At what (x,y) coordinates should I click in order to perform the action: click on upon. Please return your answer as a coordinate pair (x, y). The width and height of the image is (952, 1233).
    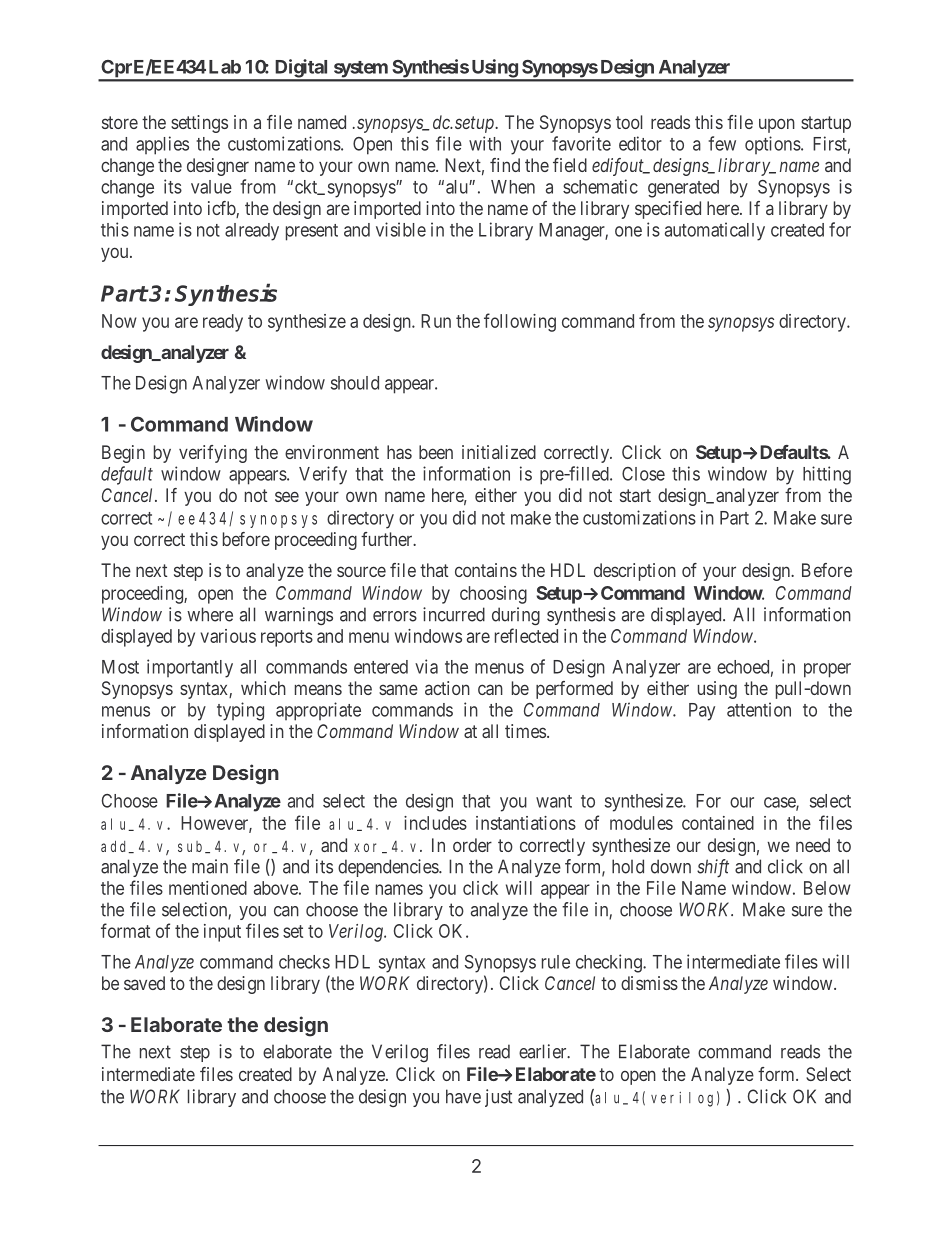
    Looking at the image, I should click on (777, 125).
